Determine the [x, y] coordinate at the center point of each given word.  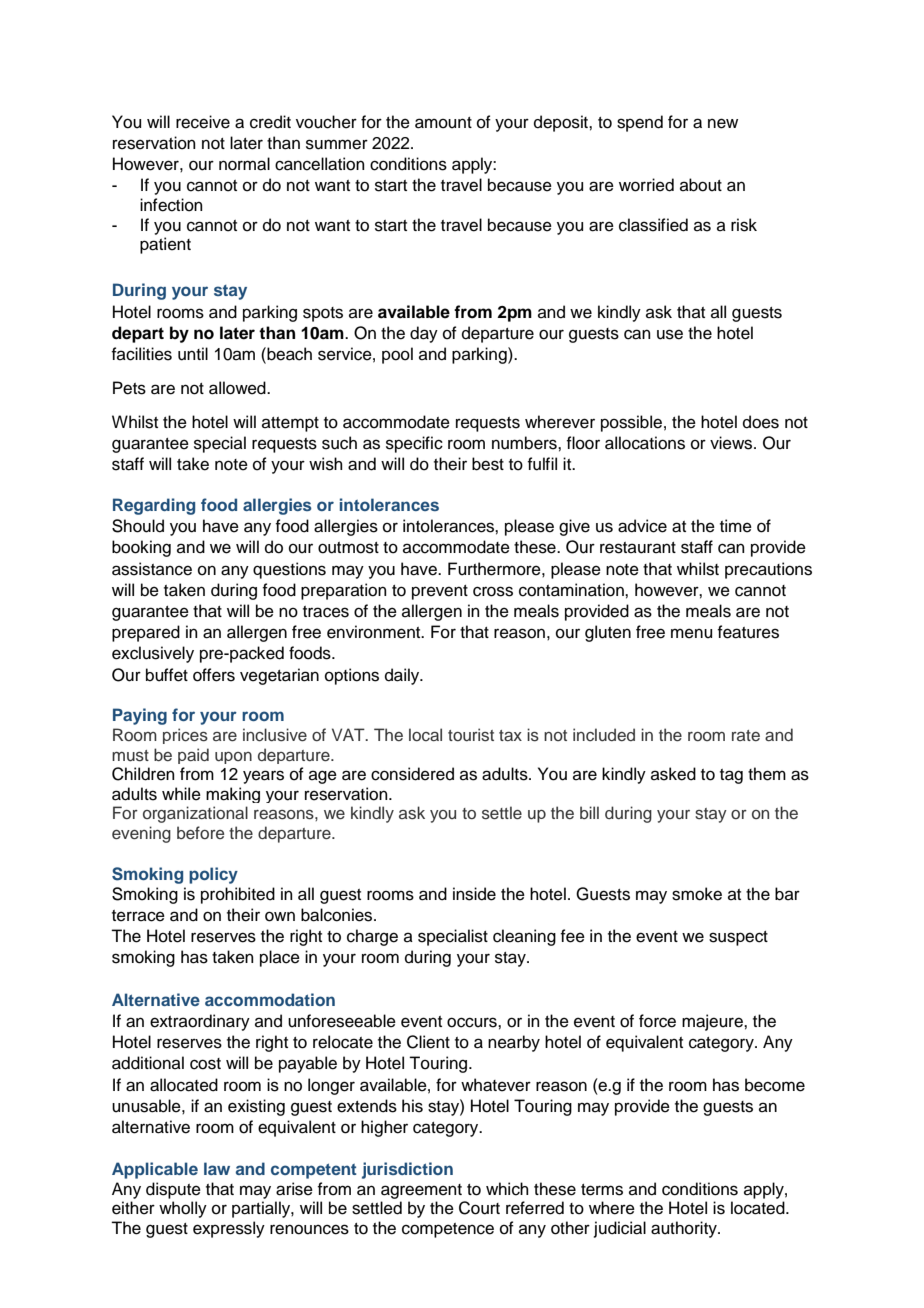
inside [474, 894]
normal [244, 164]
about [701, 185]
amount [443, 123]
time [736, 526]
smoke [697, 894]
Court [479, 1208]
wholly [183, 1209]
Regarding [154, 506]
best [488, 464]
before [200, 832]
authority [685, 1229]
